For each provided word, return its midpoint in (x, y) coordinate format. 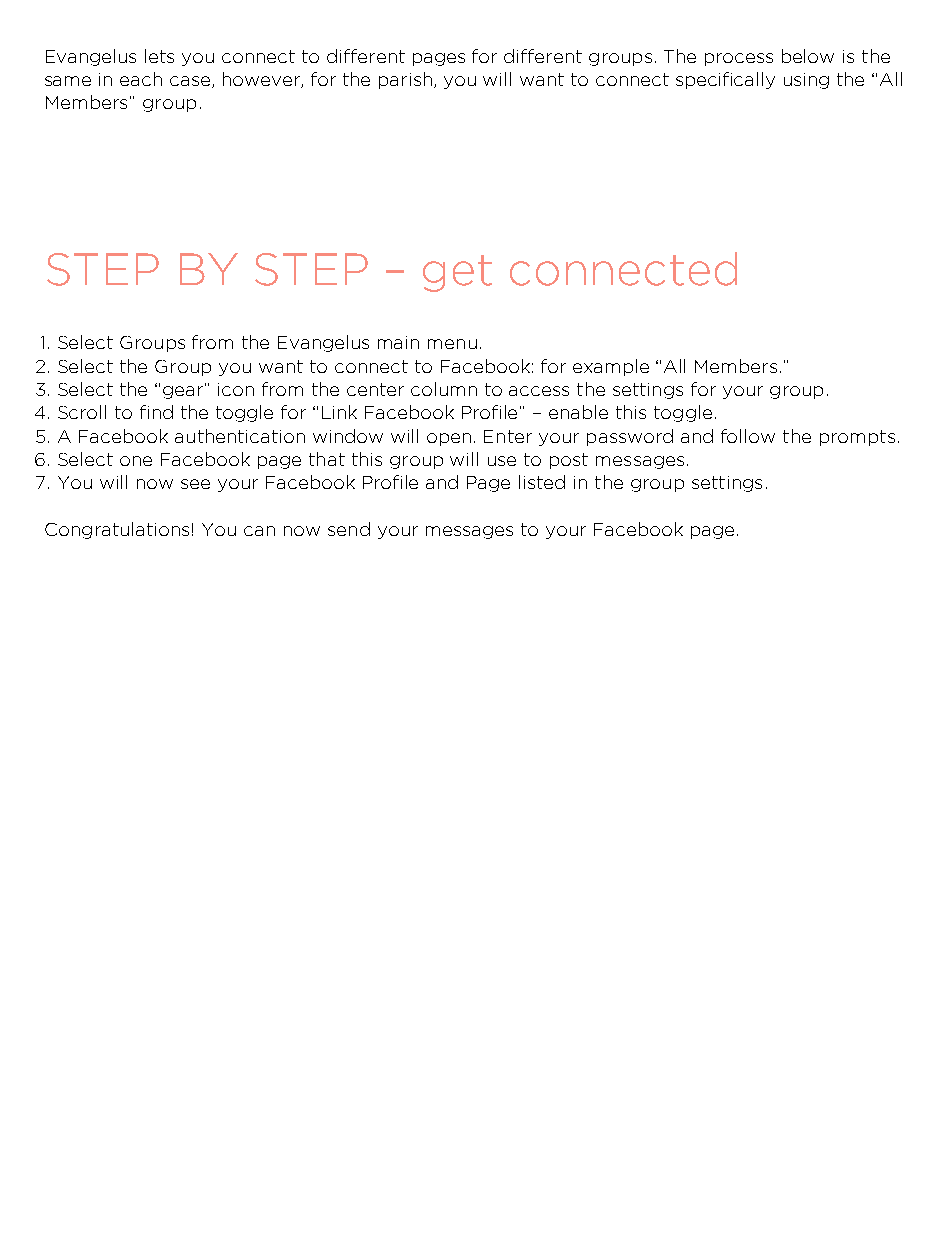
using (806, 81)
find (156, 412)
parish (405, 80)
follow (748, 436)
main (398, 342)
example (611, 367)
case (190, 81)
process (739, 59)
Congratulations (117, 530)
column (444, 389)
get (457, 273)
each (141, 79)
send (349, 529)
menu (452, 344)
